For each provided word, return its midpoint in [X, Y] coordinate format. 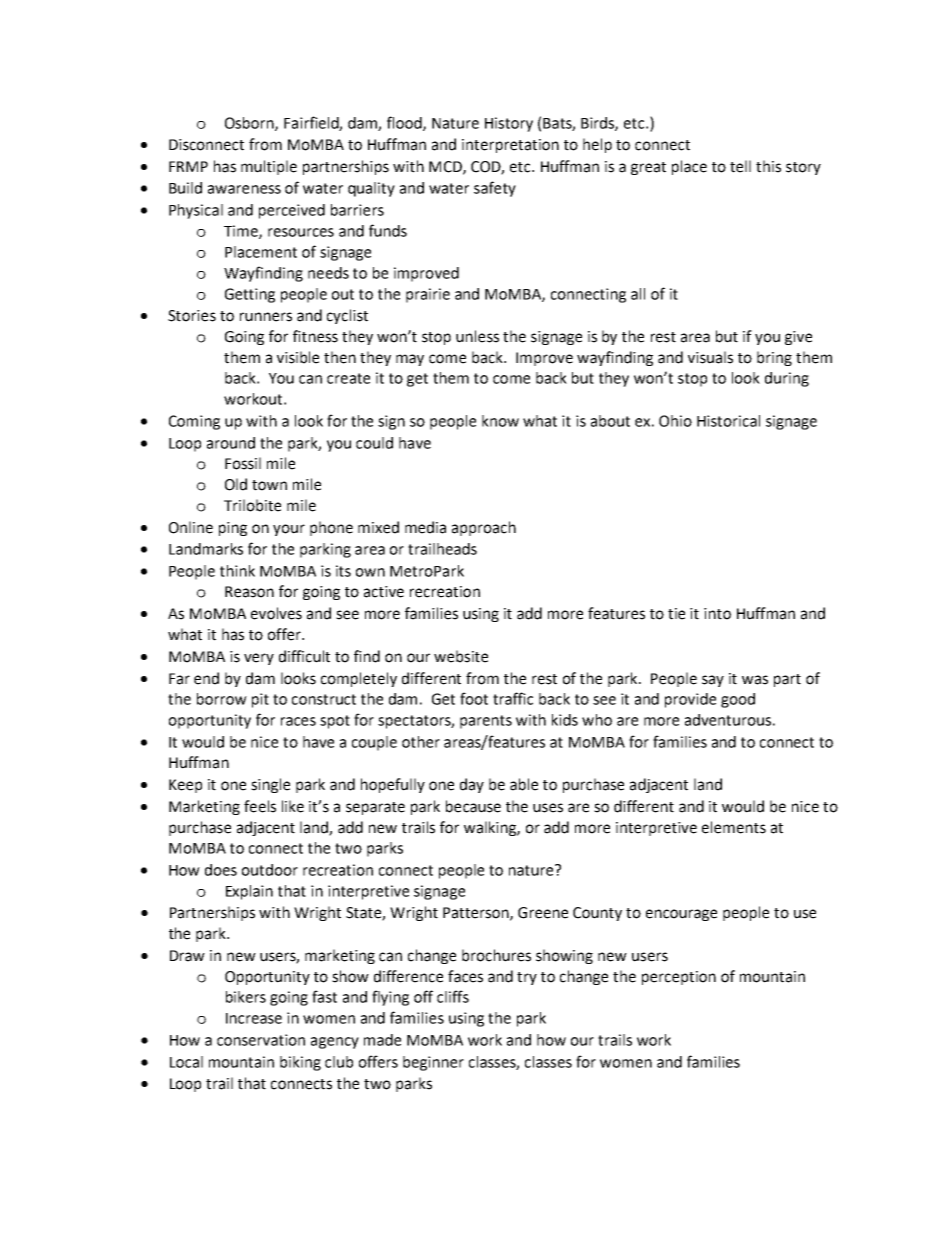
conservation [261, 1040]
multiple [269, 167]
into [717, 614]
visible [298, 357]
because [473, 806]
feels [260, 806]
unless [477, 336]
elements [734, 827]
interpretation [510, 146]
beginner [433, 1063]
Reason [249, 592]
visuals [710, 357]
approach [484, 528]
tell [740, 166]
